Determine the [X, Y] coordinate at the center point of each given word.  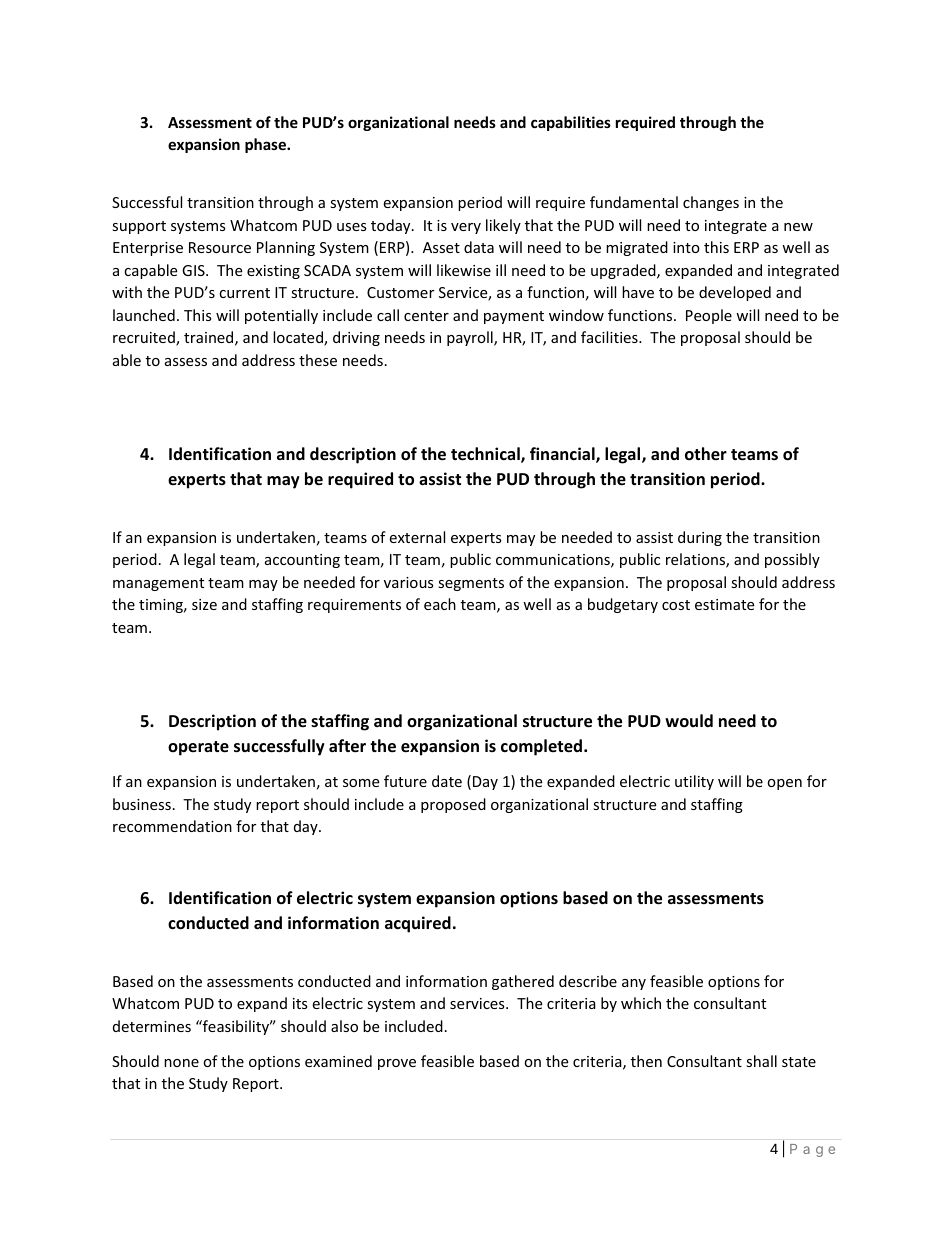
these [318, 360]
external [417, 537]
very [466, 228]
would [689, 721]
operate [198, 748]
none [181, 1063]
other [706, 454]
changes [711, 203]
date [447, 781]
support [139, 227]
